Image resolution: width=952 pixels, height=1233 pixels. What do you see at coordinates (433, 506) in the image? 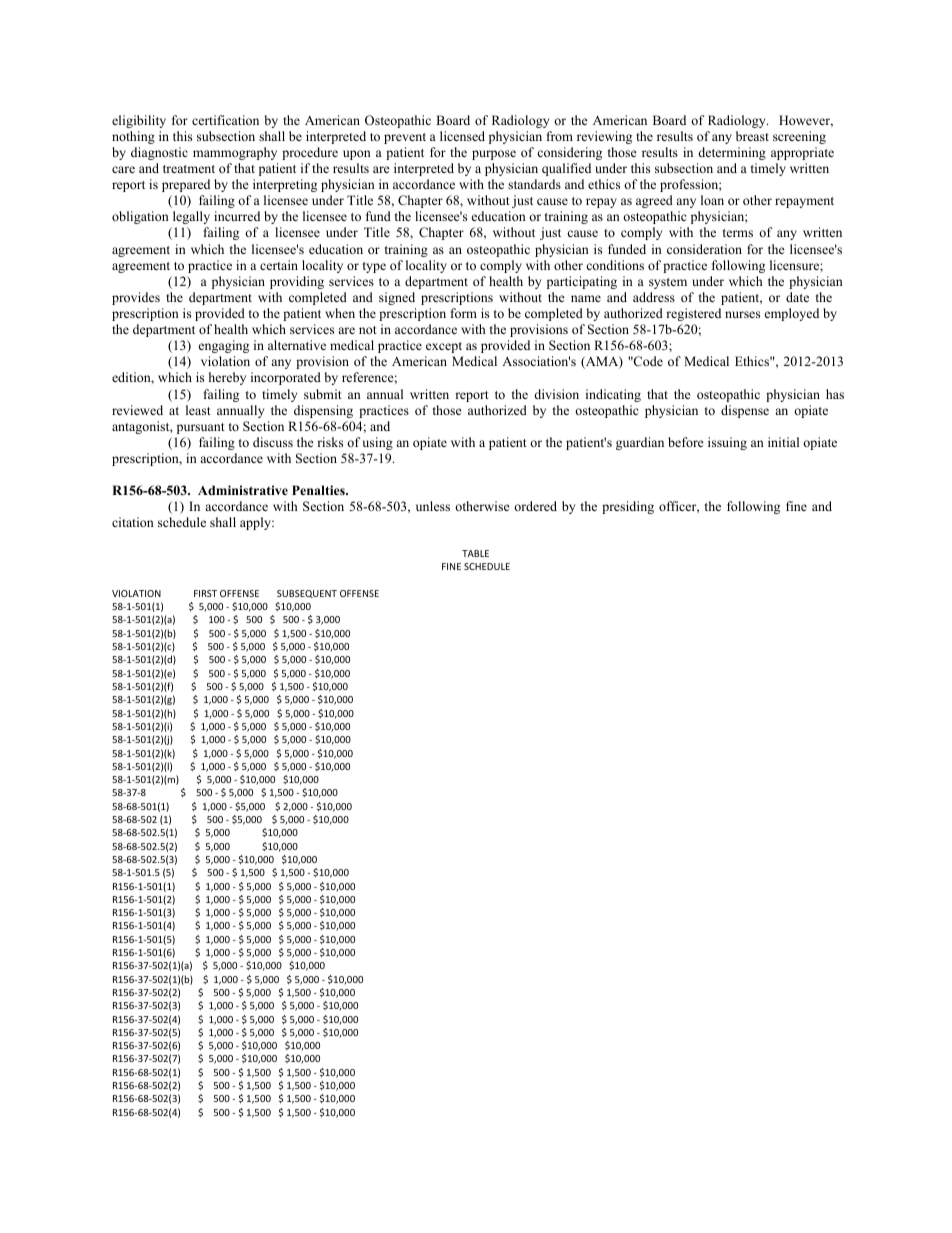
I see `unless` at bounding box center [433, 506].
